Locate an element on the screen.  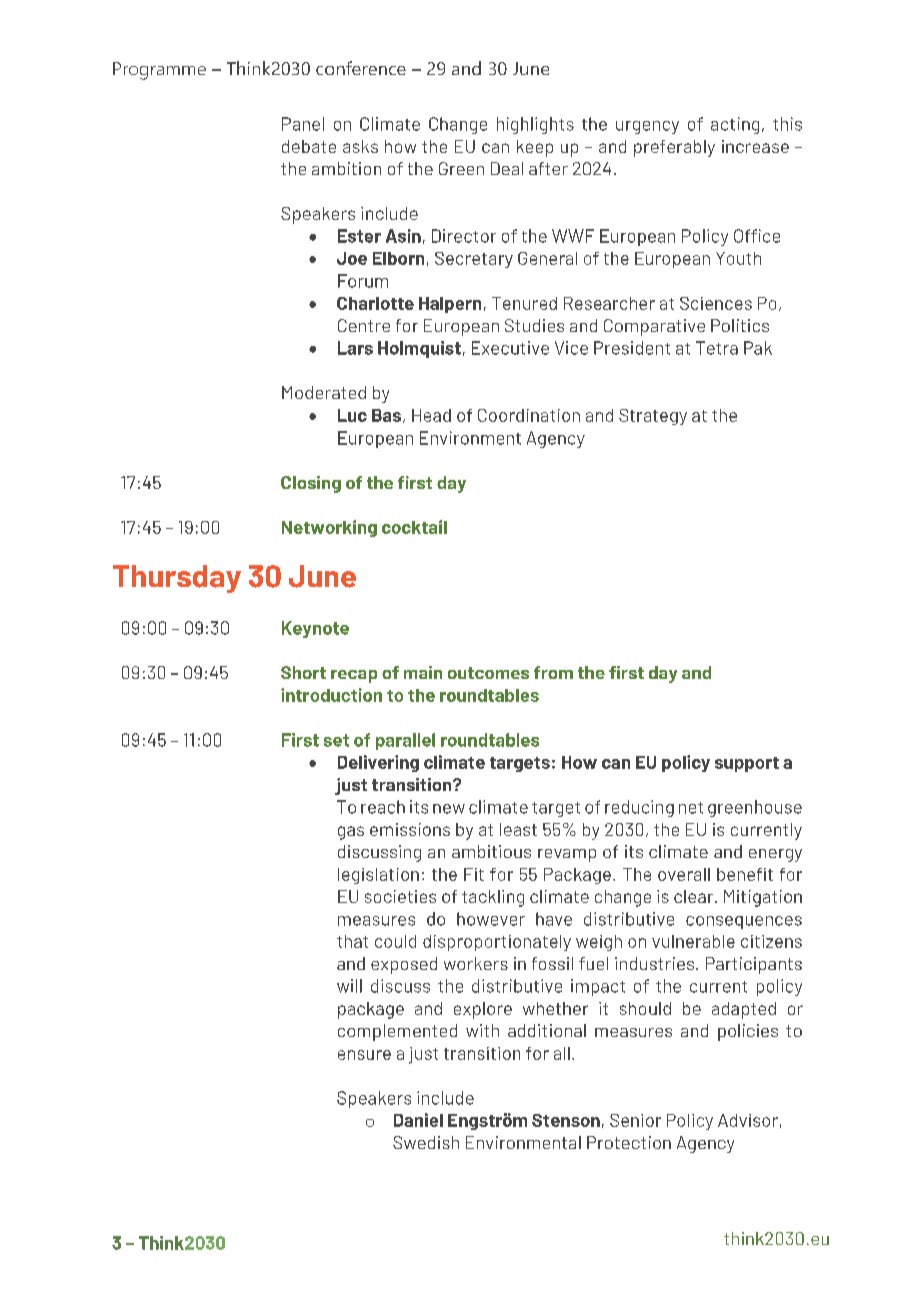
Senior is located at coordinates (635, 1120).
